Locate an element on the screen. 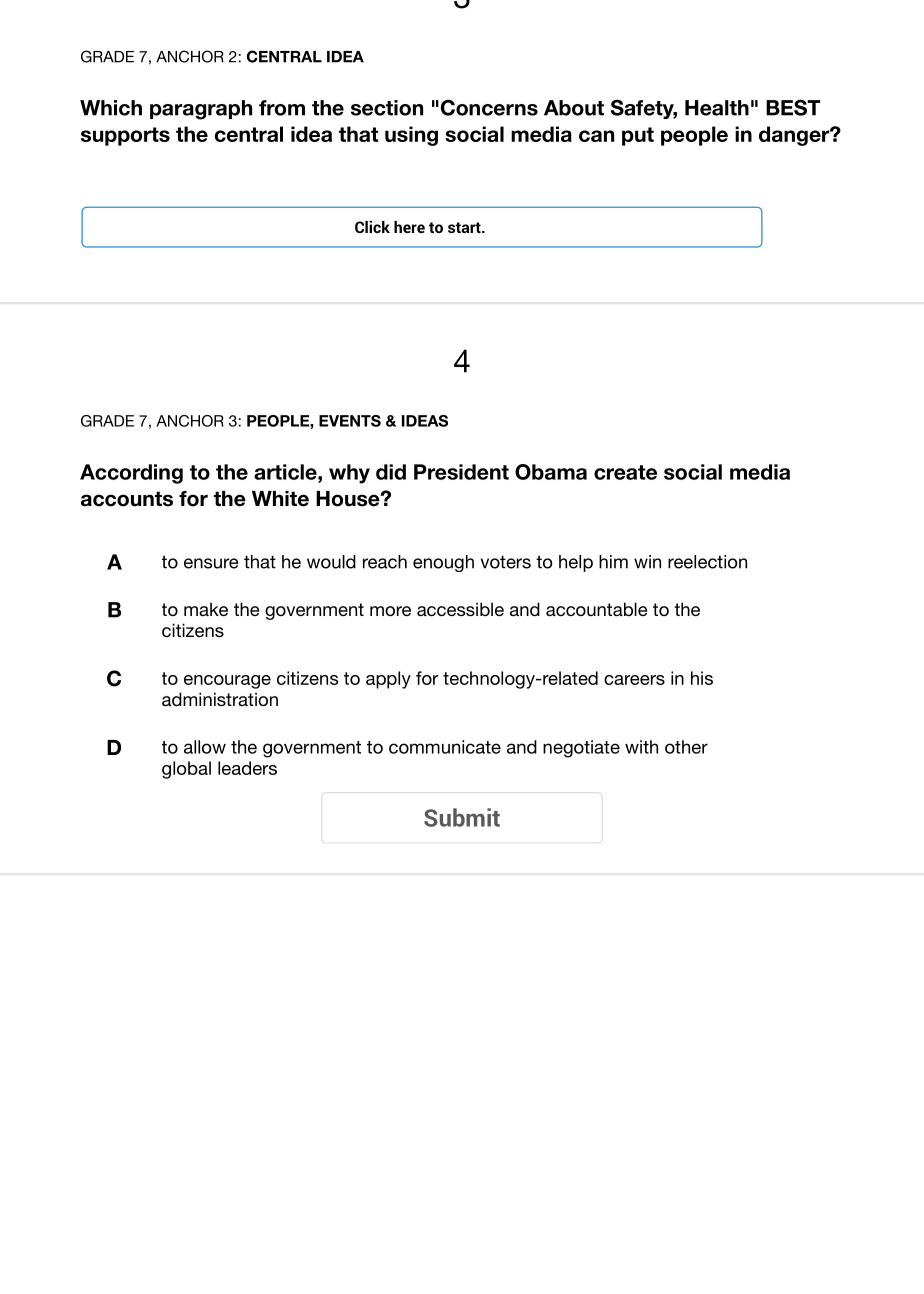 The image size is (924, 1294). Health is located at coordinates (717, 108).
